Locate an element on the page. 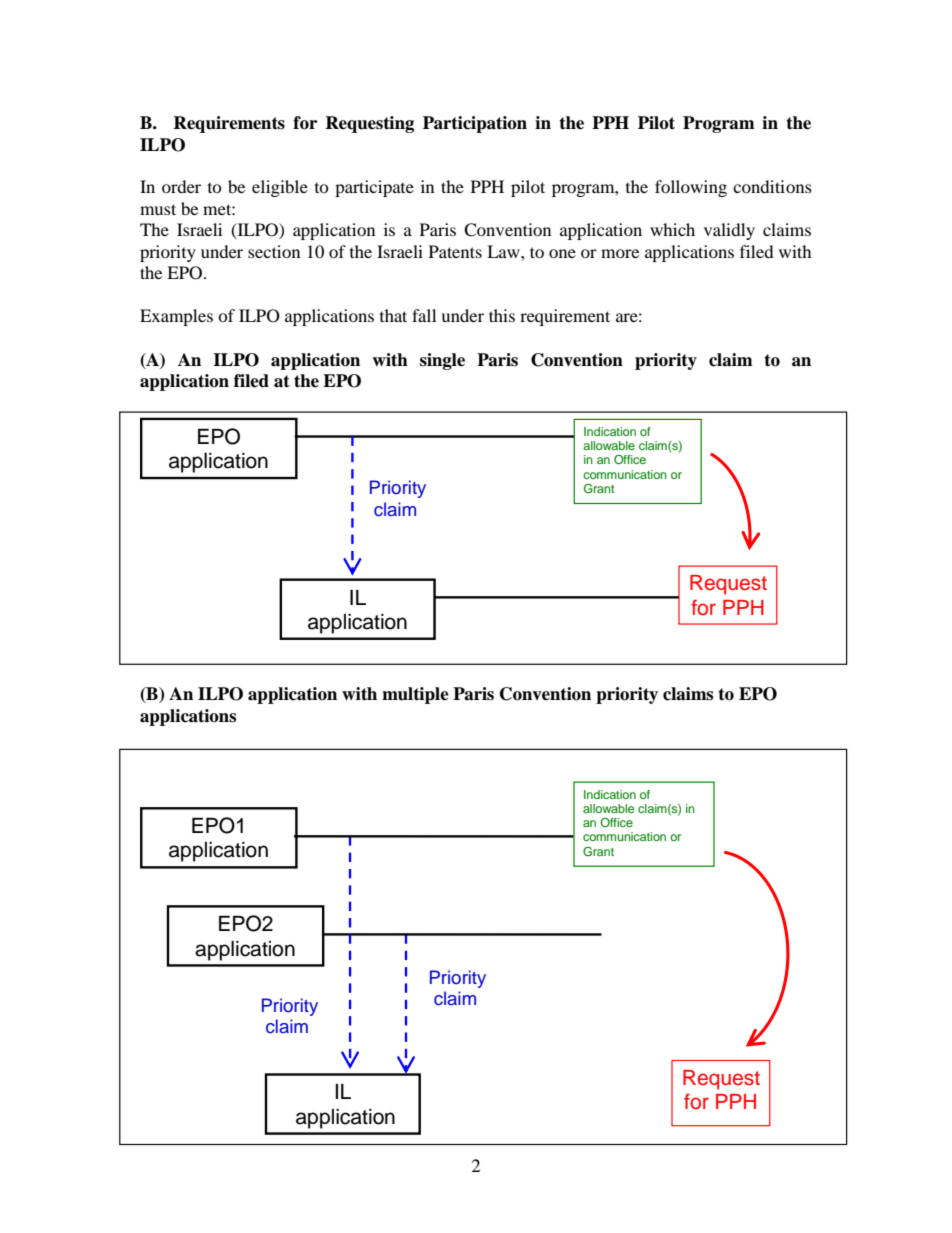 This document has height=1233, width=952. multiple is located at coordinates (415, 695).
